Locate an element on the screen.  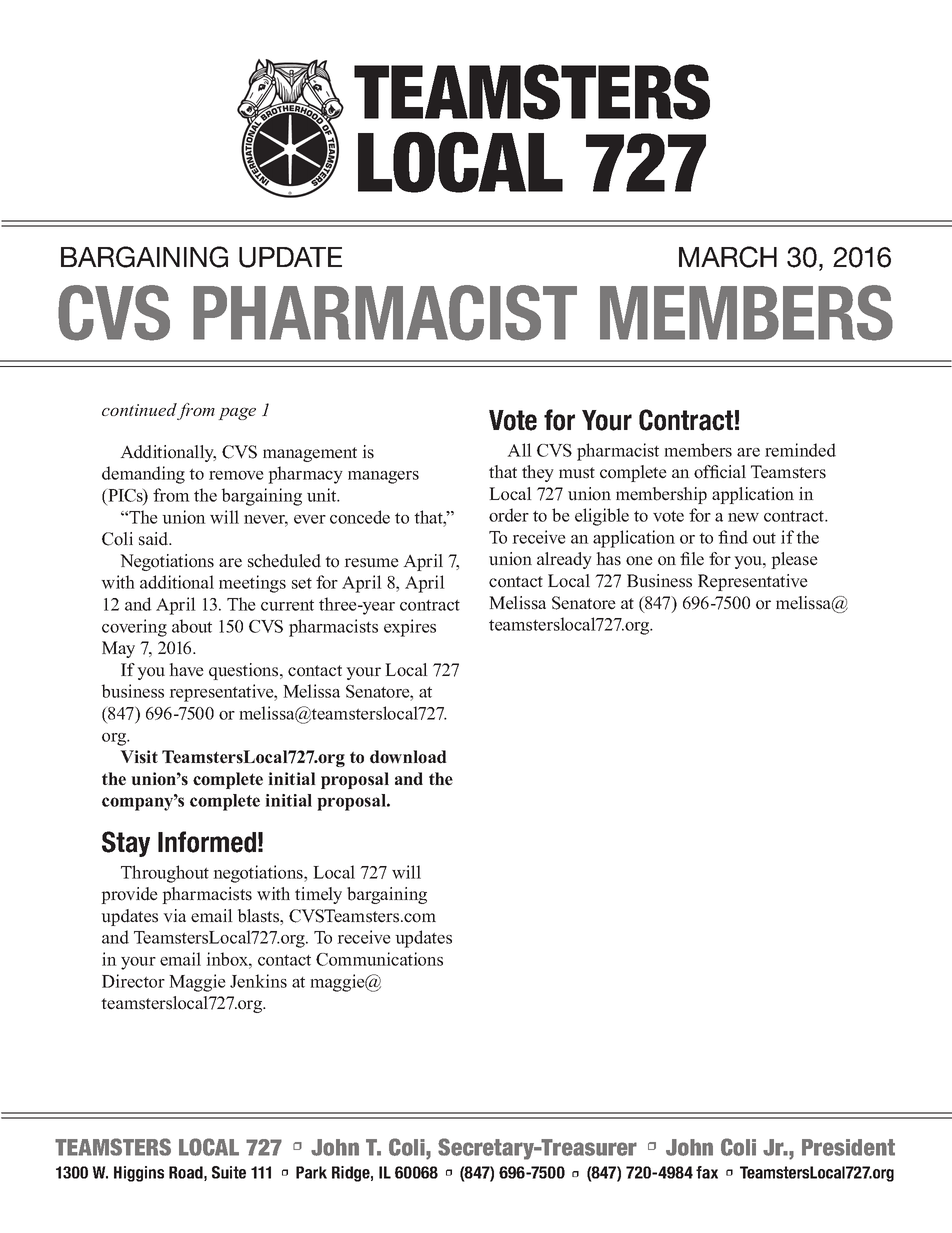
meetings is located at coordinates (252, 584).
